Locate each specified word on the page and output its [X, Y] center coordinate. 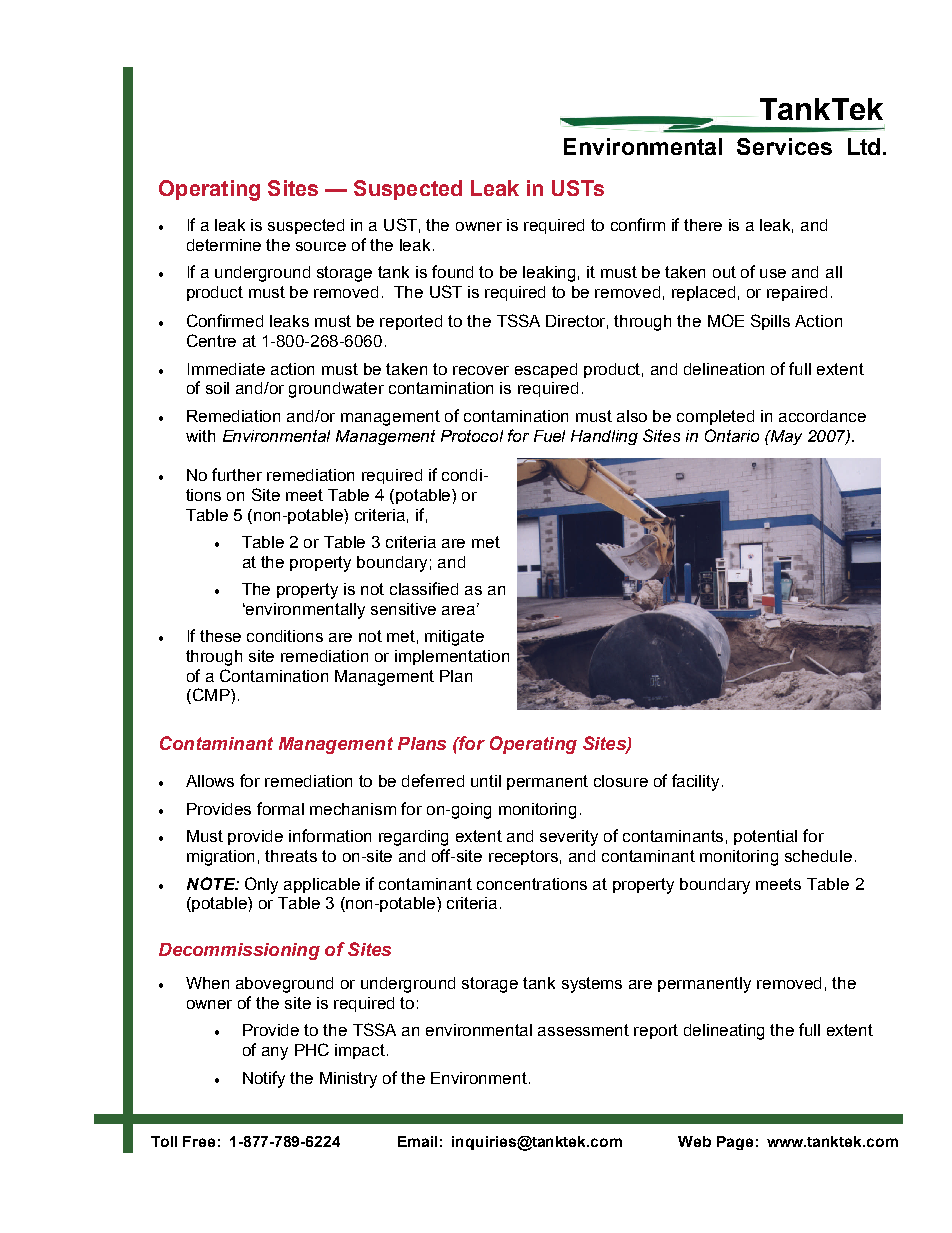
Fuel [549, 436]
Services [784, 146]
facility [695, 782]
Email [417, 1141]
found [452, 271]
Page [735, 1143]
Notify [264, 1079]
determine [224, 245]
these [220, 636]
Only [261, 885]
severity [569, 838]
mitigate [454, 638]
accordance [822, 416]
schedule [818, 856]
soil [217, 388]
